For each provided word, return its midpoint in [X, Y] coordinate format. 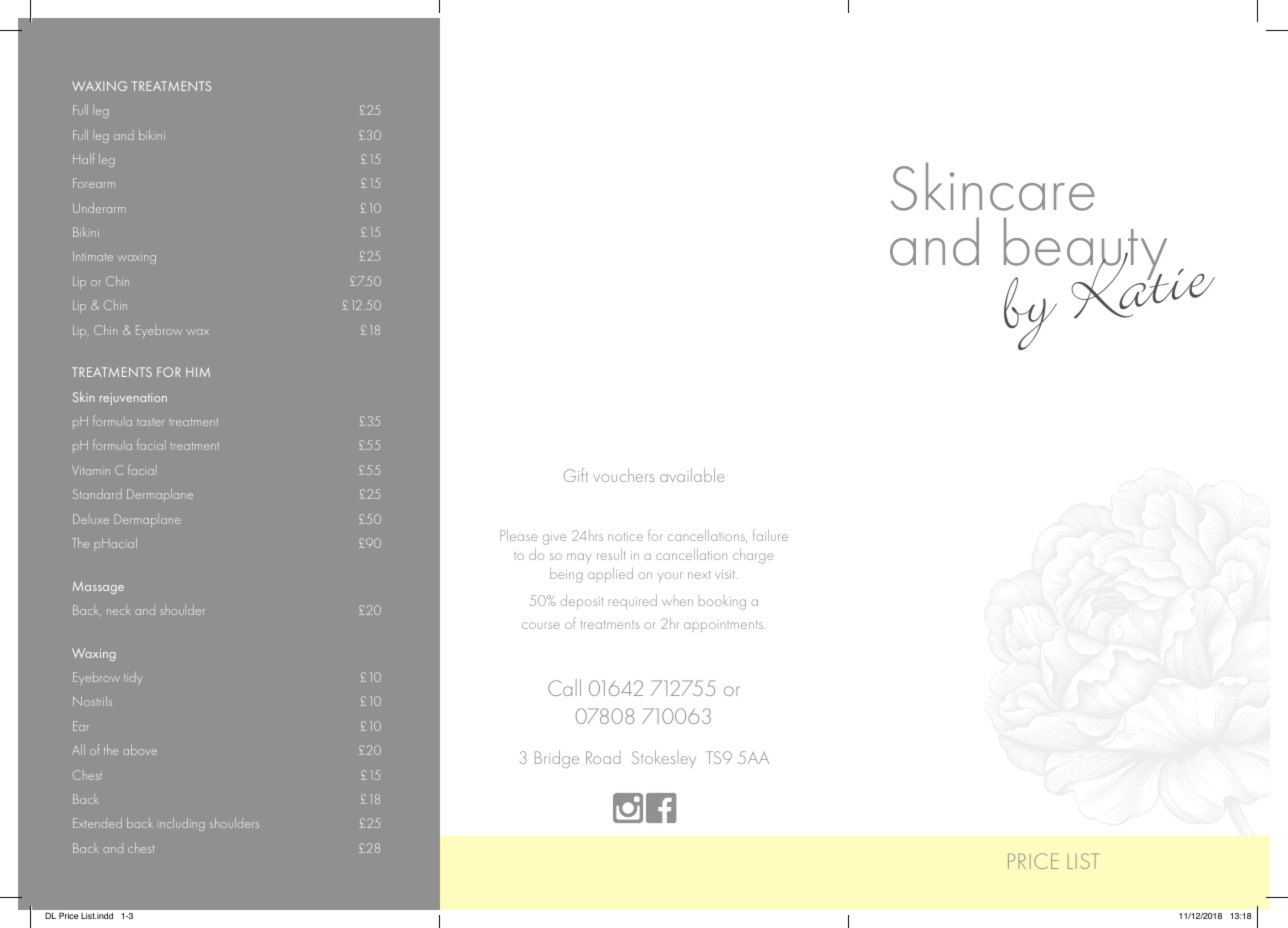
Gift [575, 475]
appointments [724, 626]
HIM [198, 372]
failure [770, 535]
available [692, 475]
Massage [98, 587]
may [579, 558]
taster [151, 423]
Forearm [94, 183]
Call [564, 687]
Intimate [93, 256]
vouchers [623, 475]
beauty [1085, 250]
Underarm [99, 208]
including [182, 824]
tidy [133, 678]
